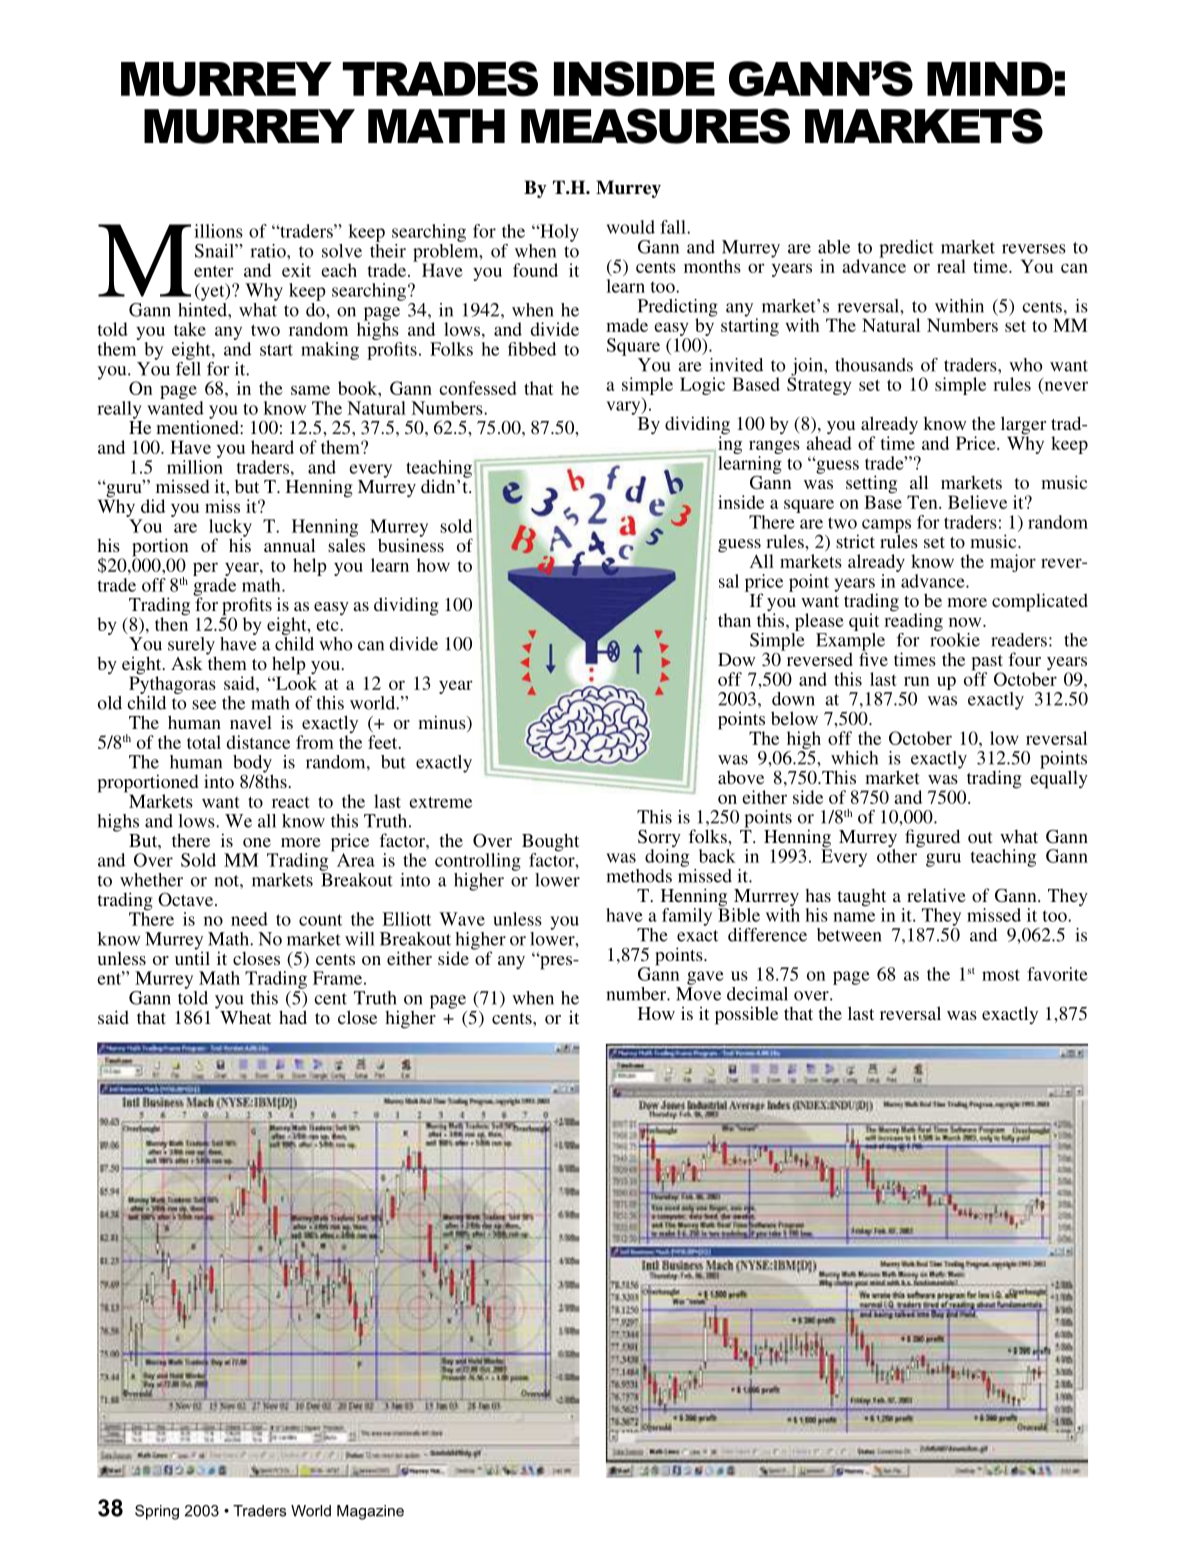 The height and width of the document is (1557, 1203). What do you see at coordinates (157, 1512) in the document?
I see `Spring` at bounding box center [157, 1512].
